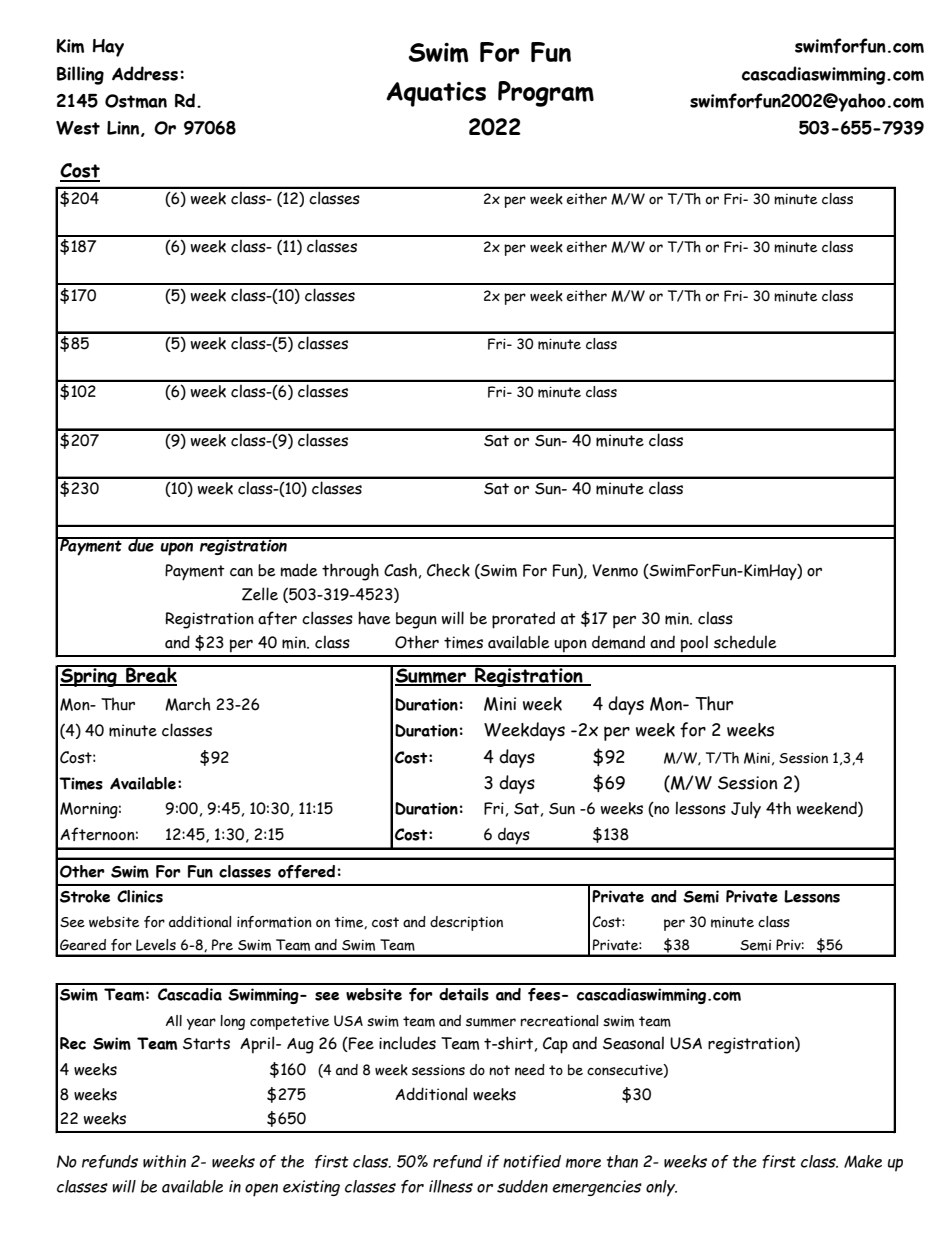  I want to click on schedule, so click(745, 642).
